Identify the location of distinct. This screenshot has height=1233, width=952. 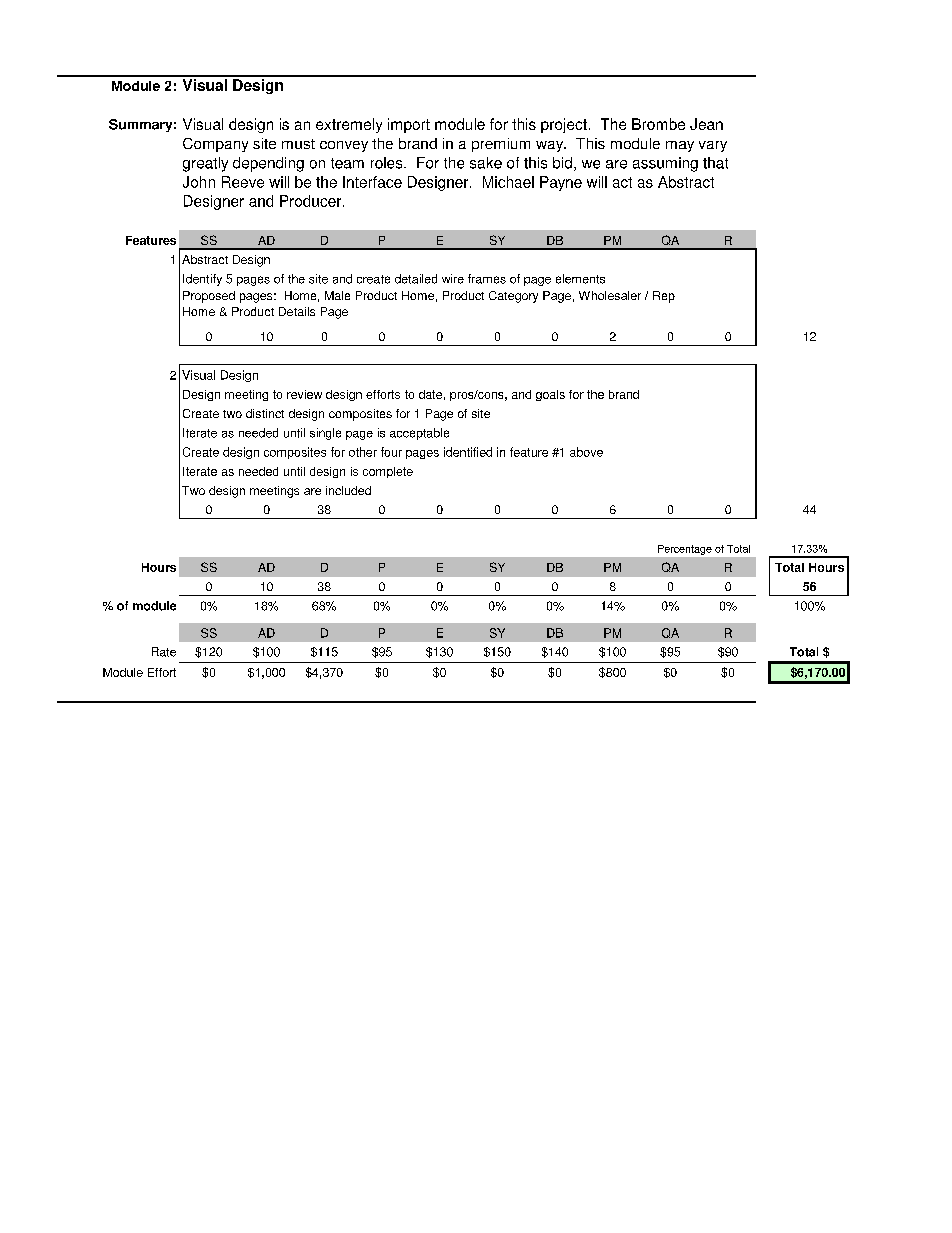
(265, 413).
